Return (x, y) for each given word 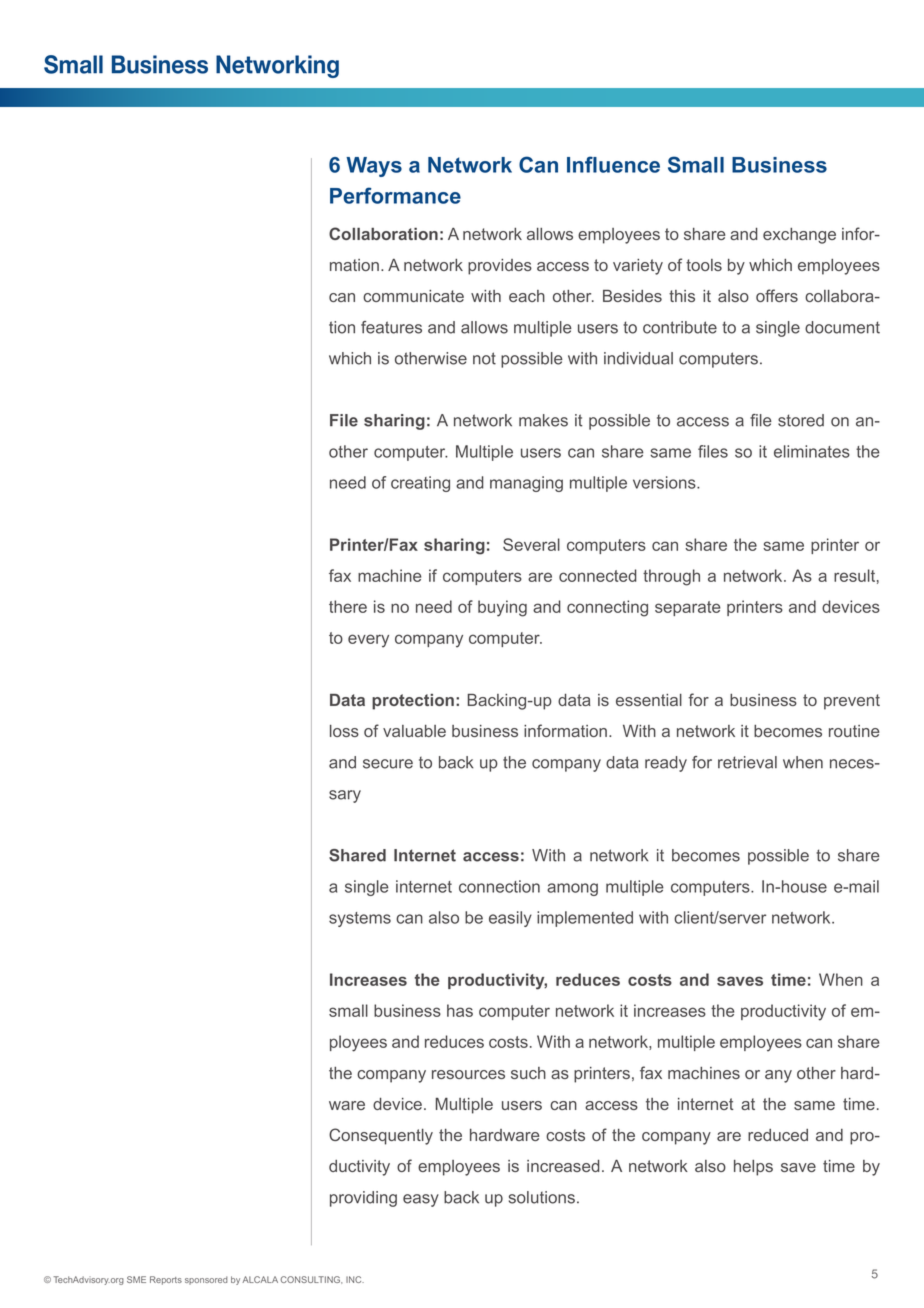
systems (360, 919)
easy (421, 1200)
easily (510, 919)
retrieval (747, 762)
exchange (799, 236)
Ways (374, 167)
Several (531, 544)
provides (500, 267)
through (671, 577)
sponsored (206, 1280)
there (348, 606)
